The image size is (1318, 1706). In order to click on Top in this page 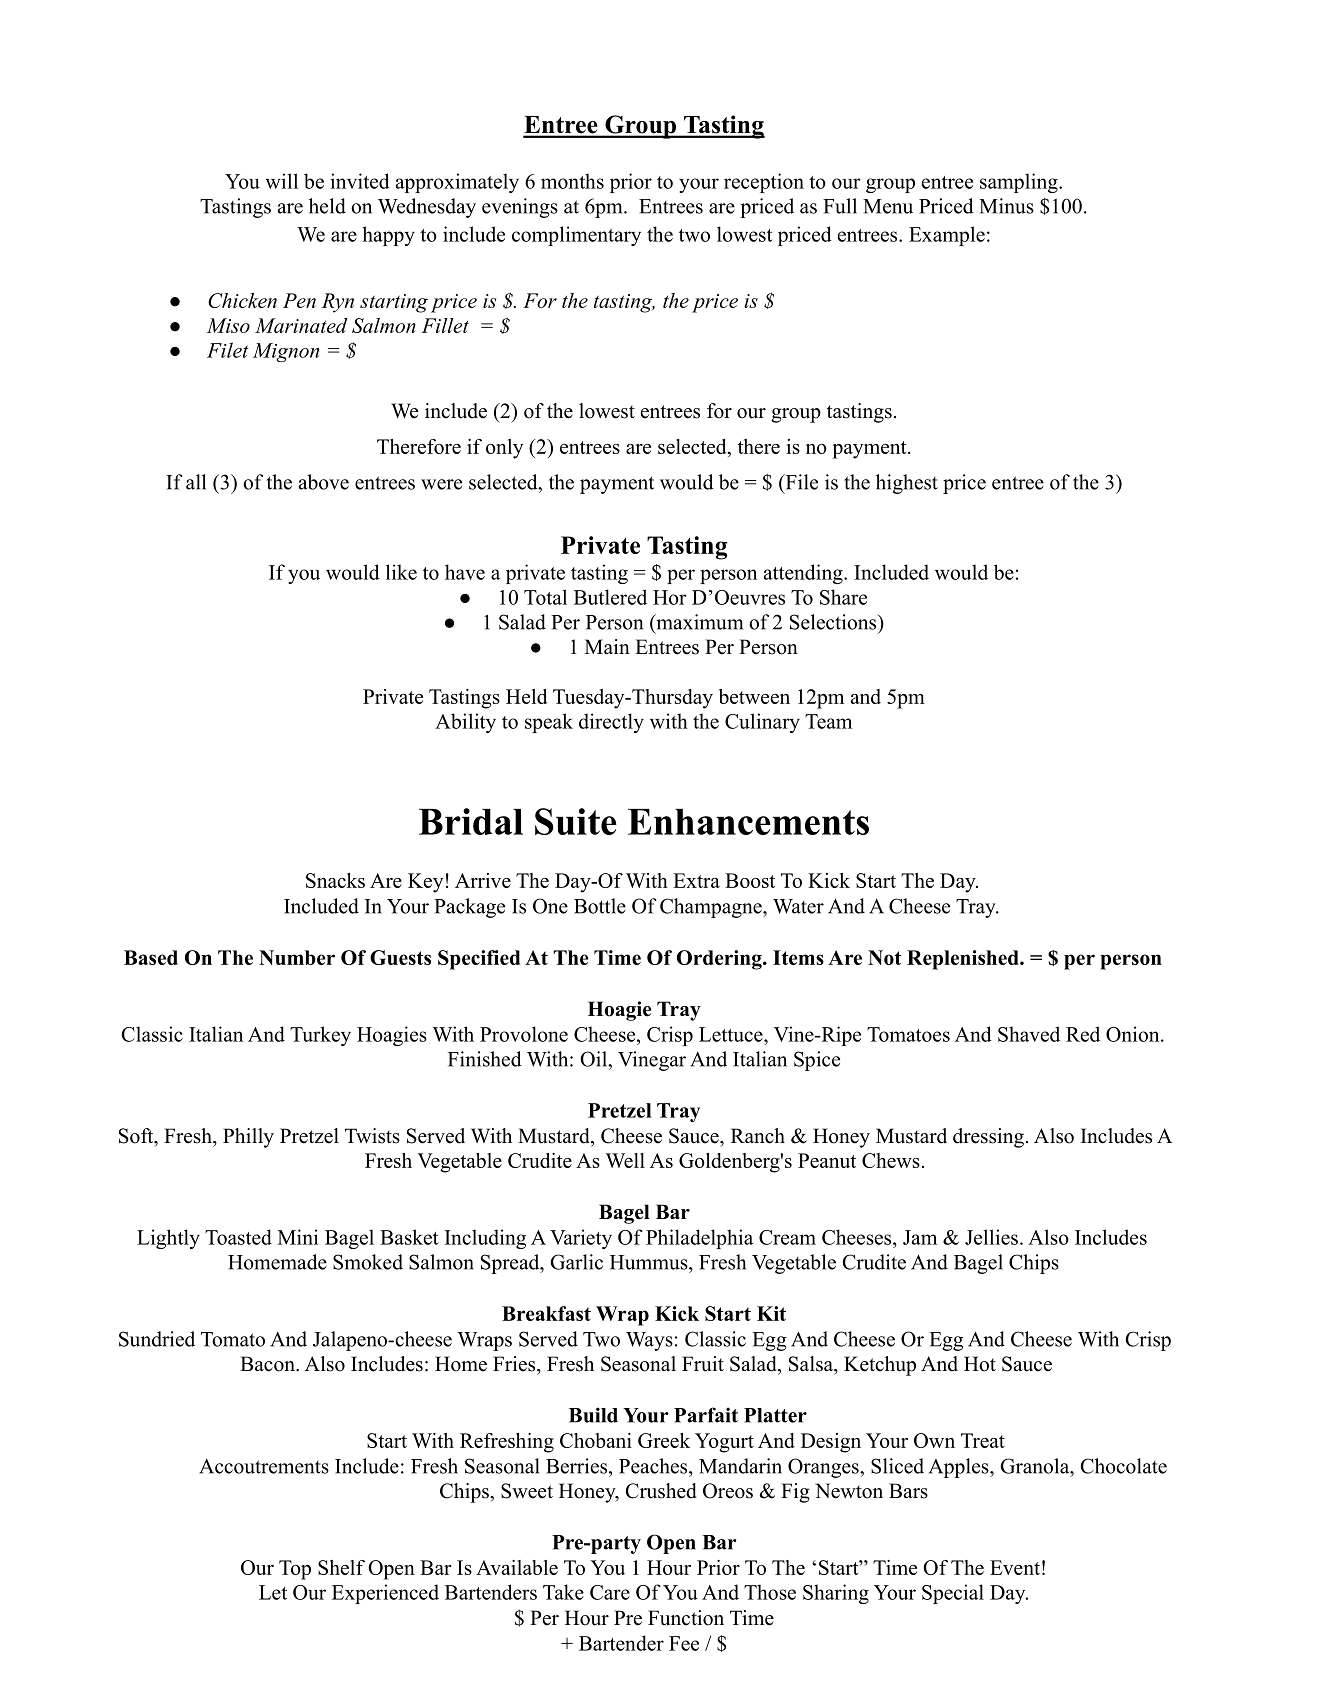, I will do `click(295, 1570)`.
